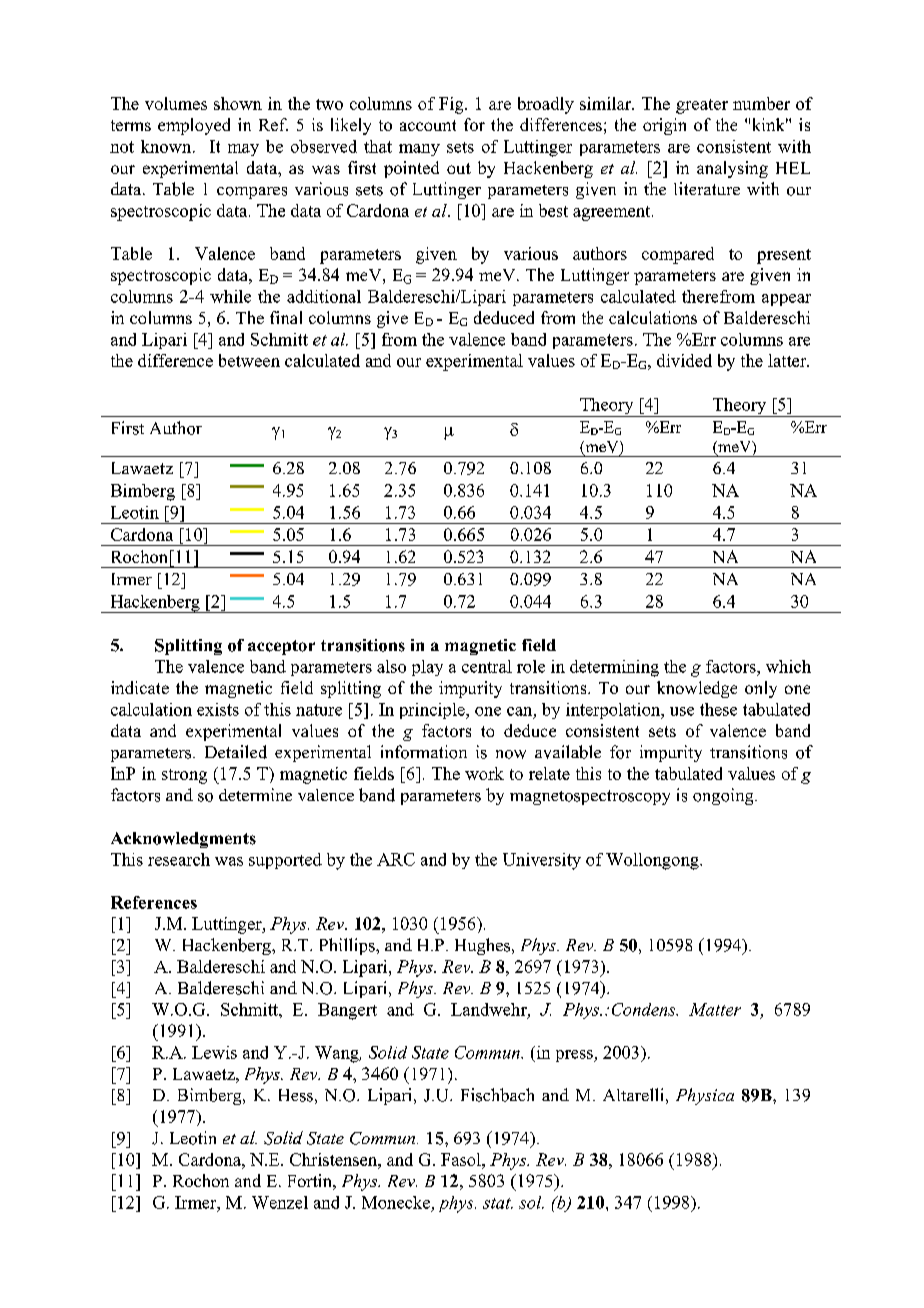 The height and width of the document is (1308, 924). Describe the element at coordinates (214, 1052) in the document. I see `Lewis` at that location.
